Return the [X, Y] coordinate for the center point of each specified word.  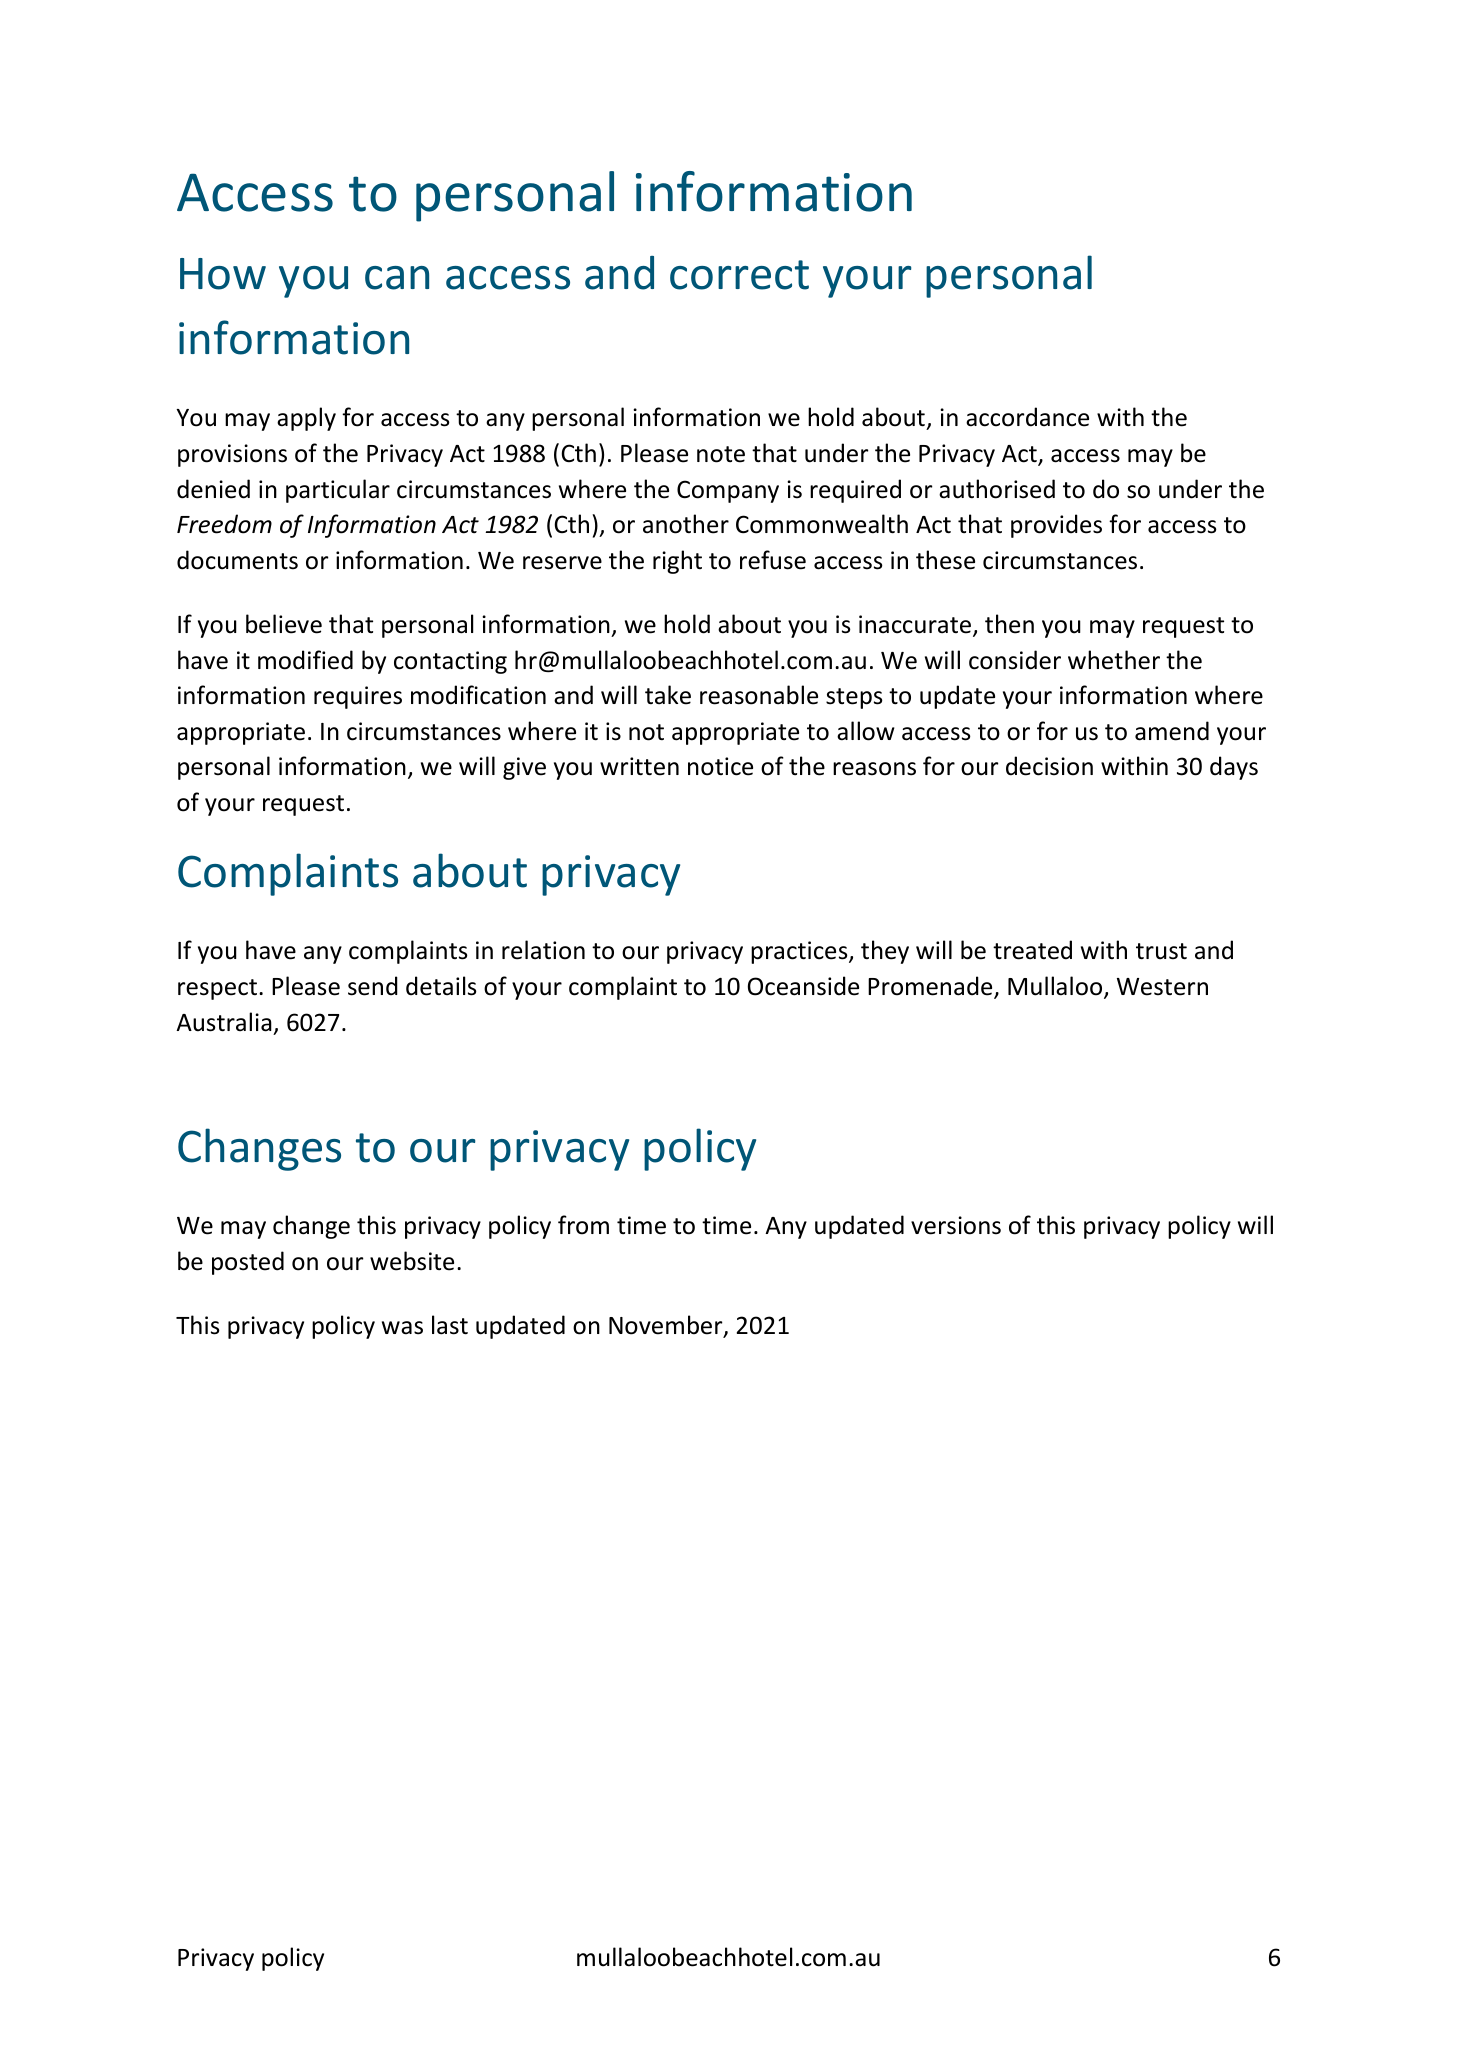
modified [305, 660]
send [373, 986]
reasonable [759, 695]
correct [739, 275]
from [583, 1225]
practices [800, 952]
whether [1114, 660]
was [402, 1328]
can [397, 278]
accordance [1027, 417]
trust [1161, 951]
